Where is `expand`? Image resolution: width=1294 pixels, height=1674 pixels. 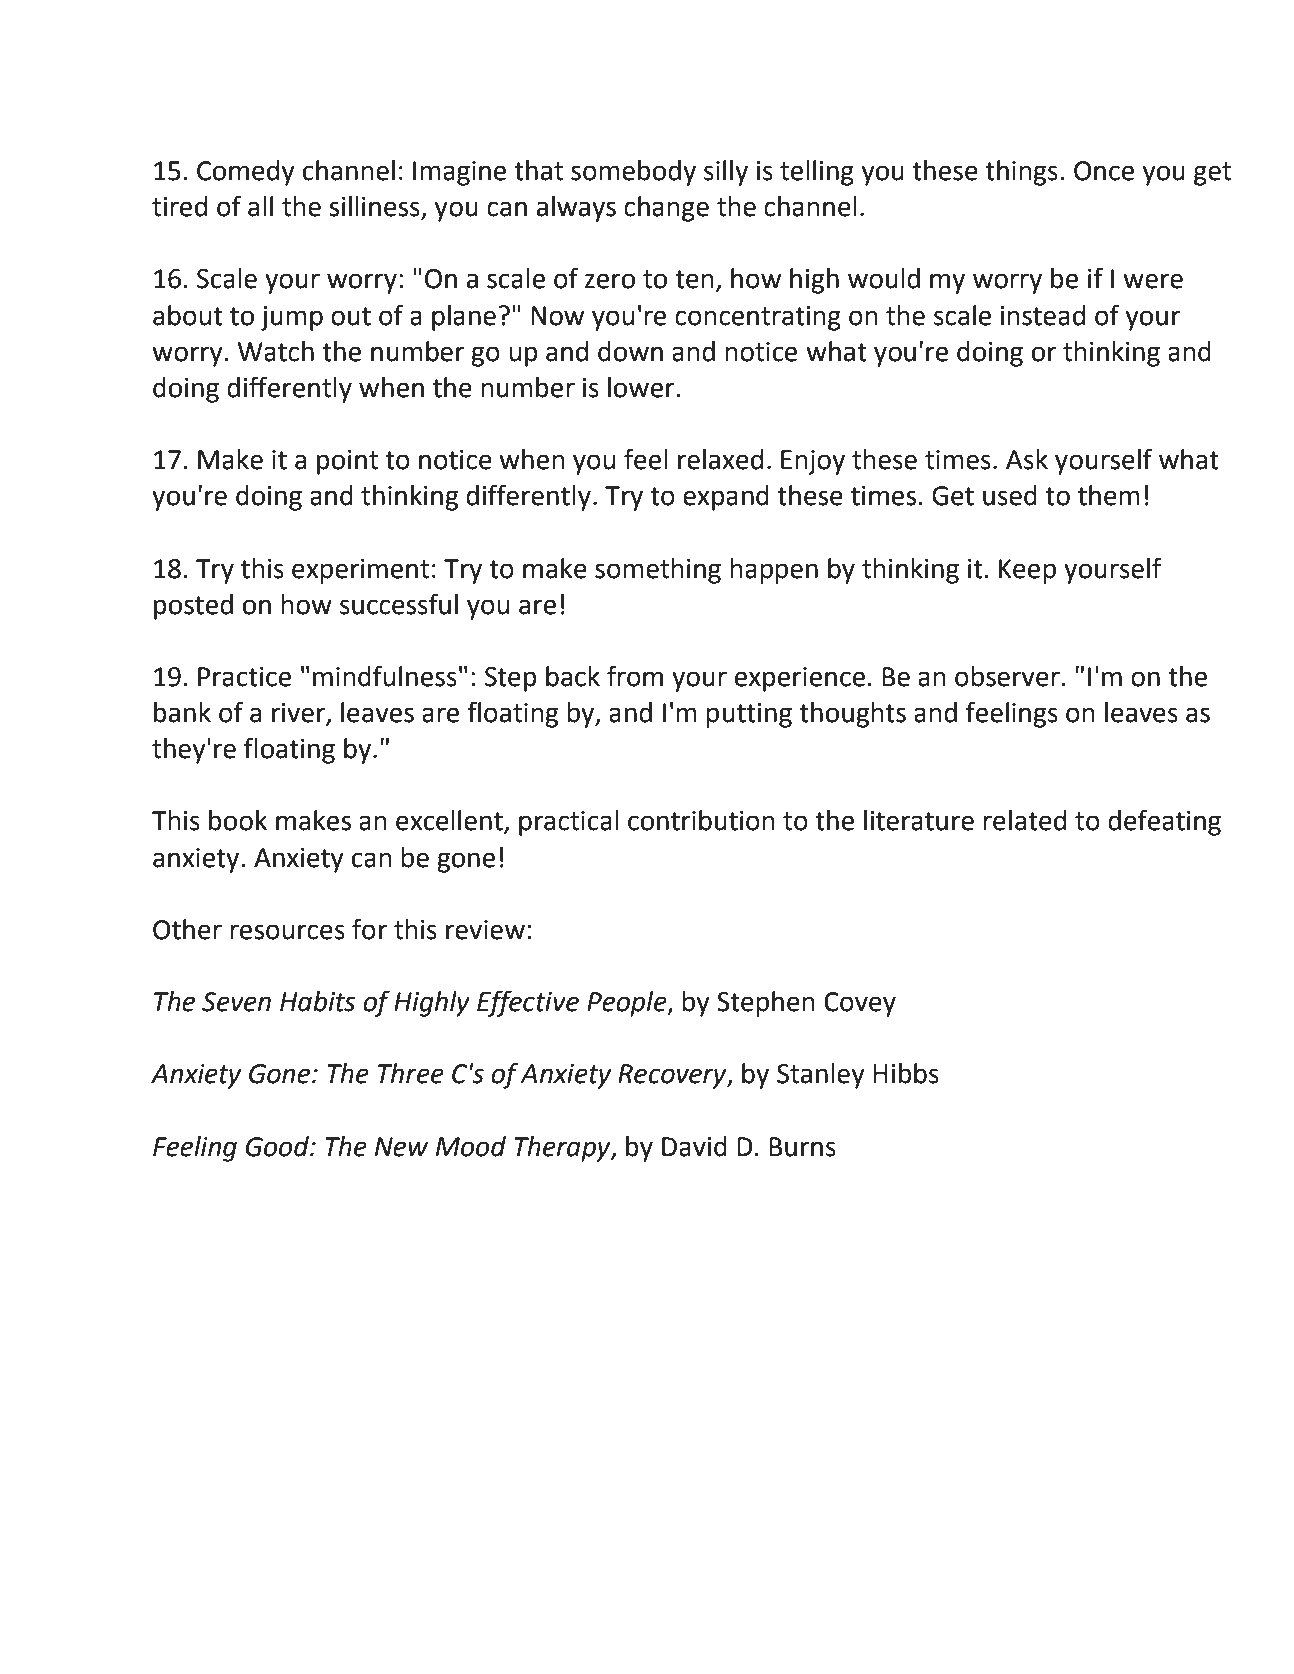 expand is located at coordinates (726, 498).
